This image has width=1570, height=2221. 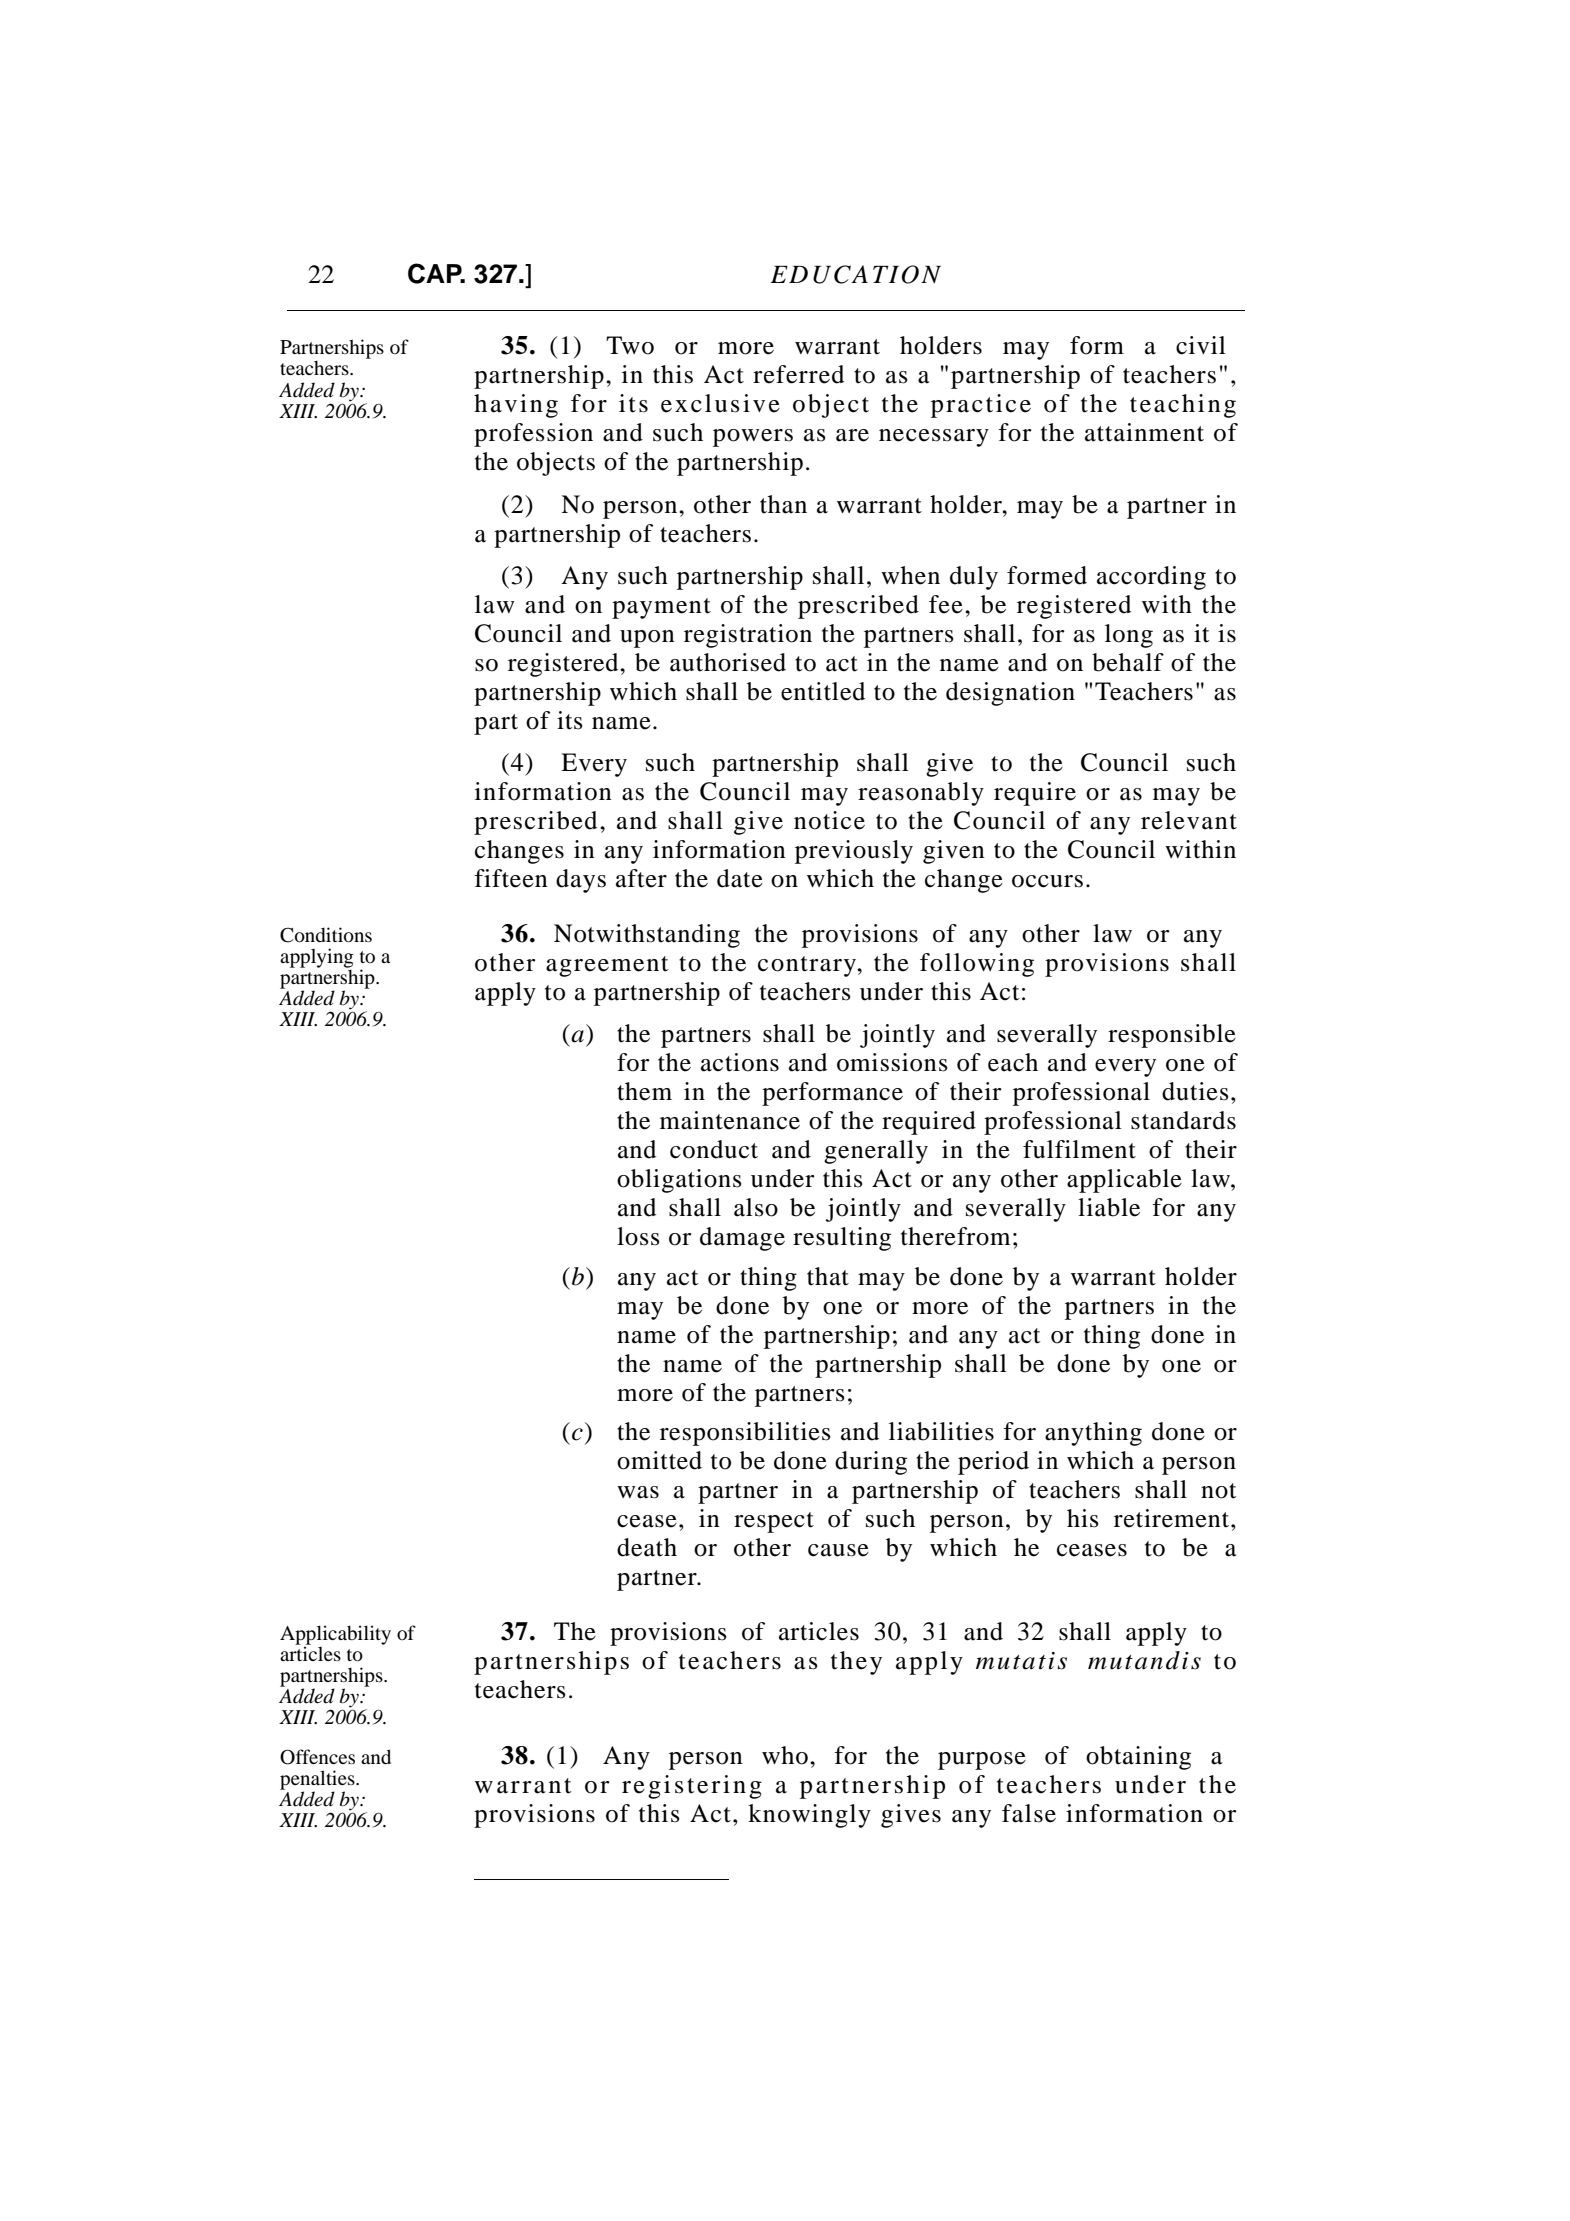 I want to click on obtaining, so click(x=1138, y=1758).
